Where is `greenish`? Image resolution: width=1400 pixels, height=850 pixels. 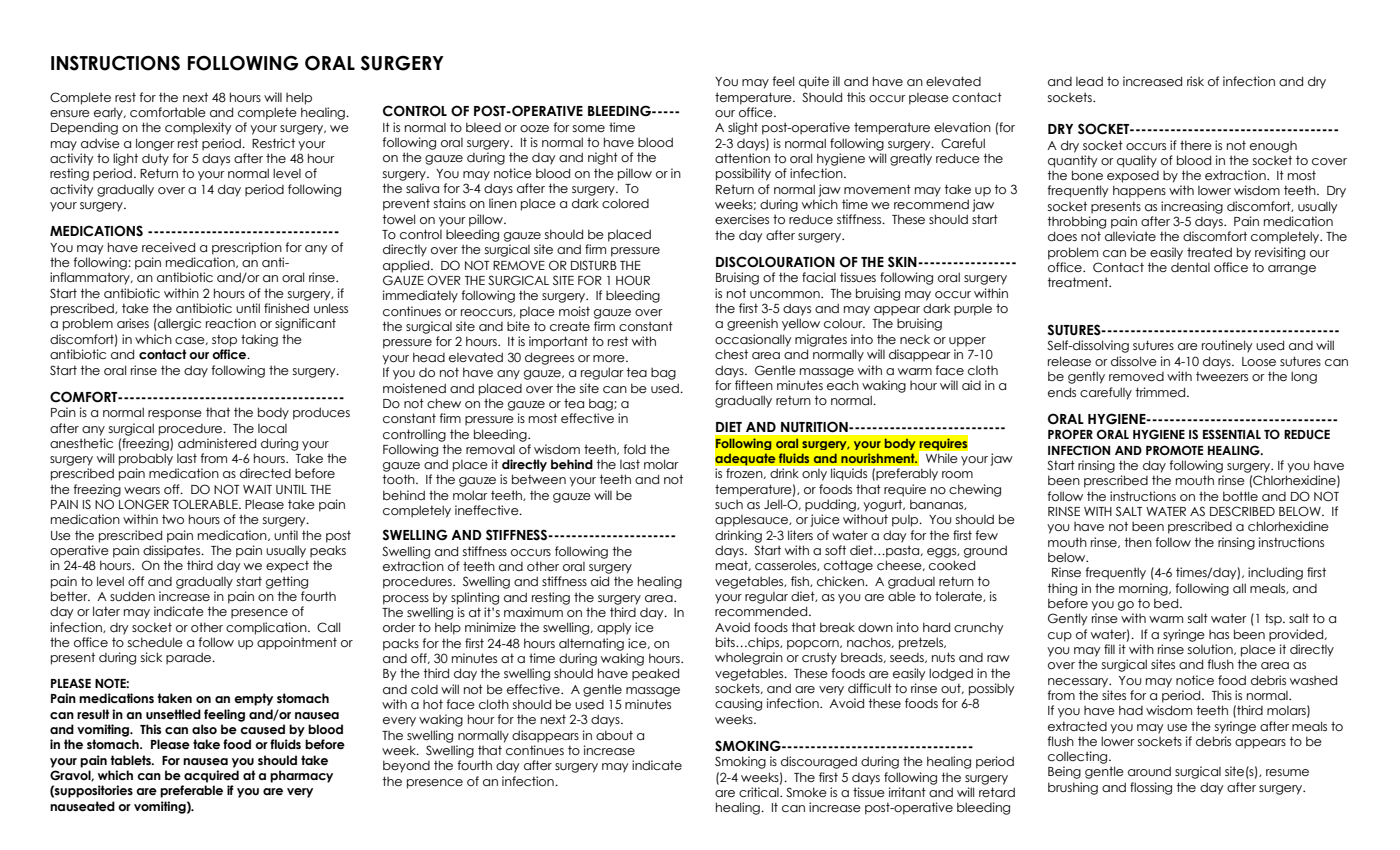
greenish is located at coordinates (752, 324).
